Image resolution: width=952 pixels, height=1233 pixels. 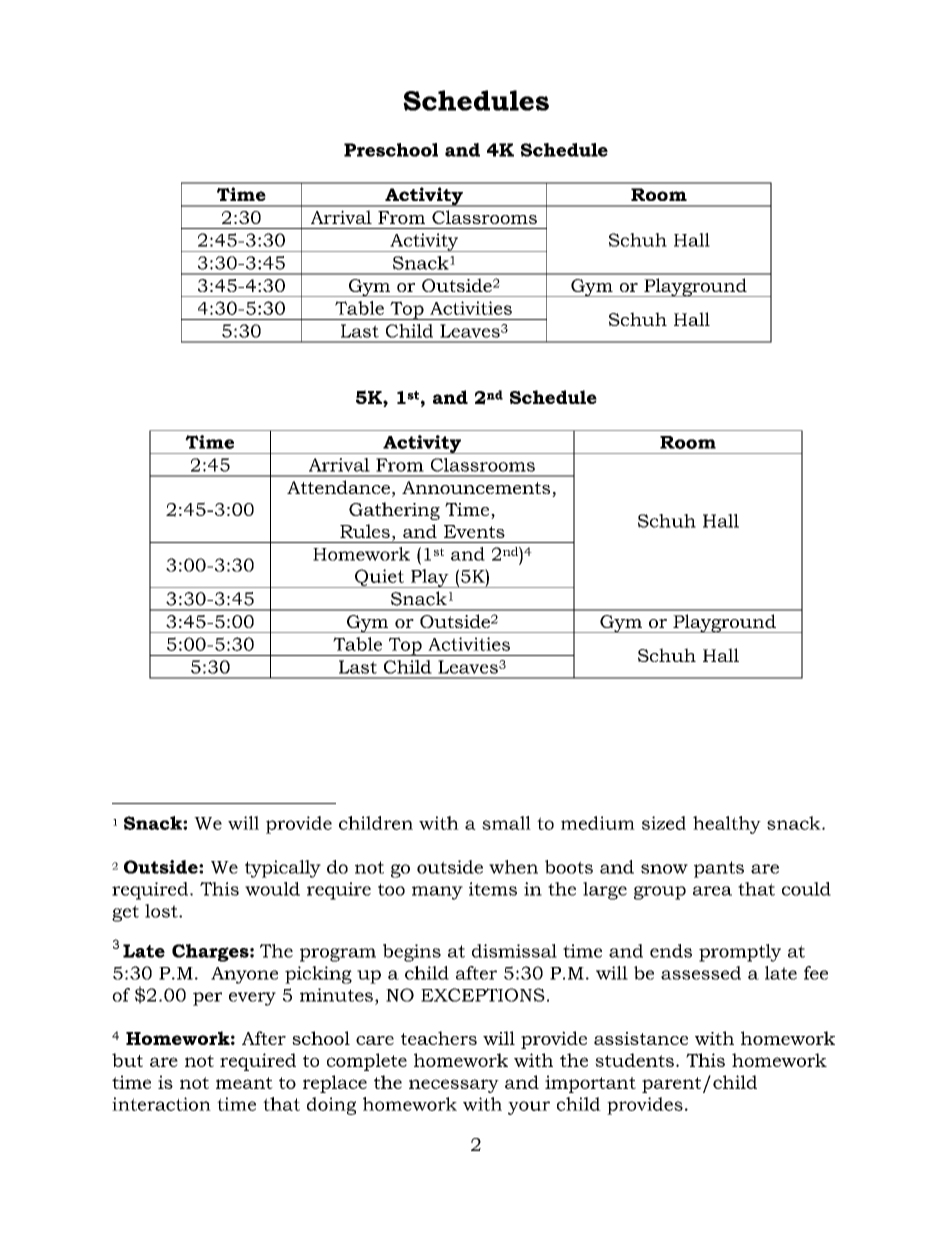 What do you see at coordinates (283, 869) in the document?
I see `typically` at bounding box center [283, 869].
